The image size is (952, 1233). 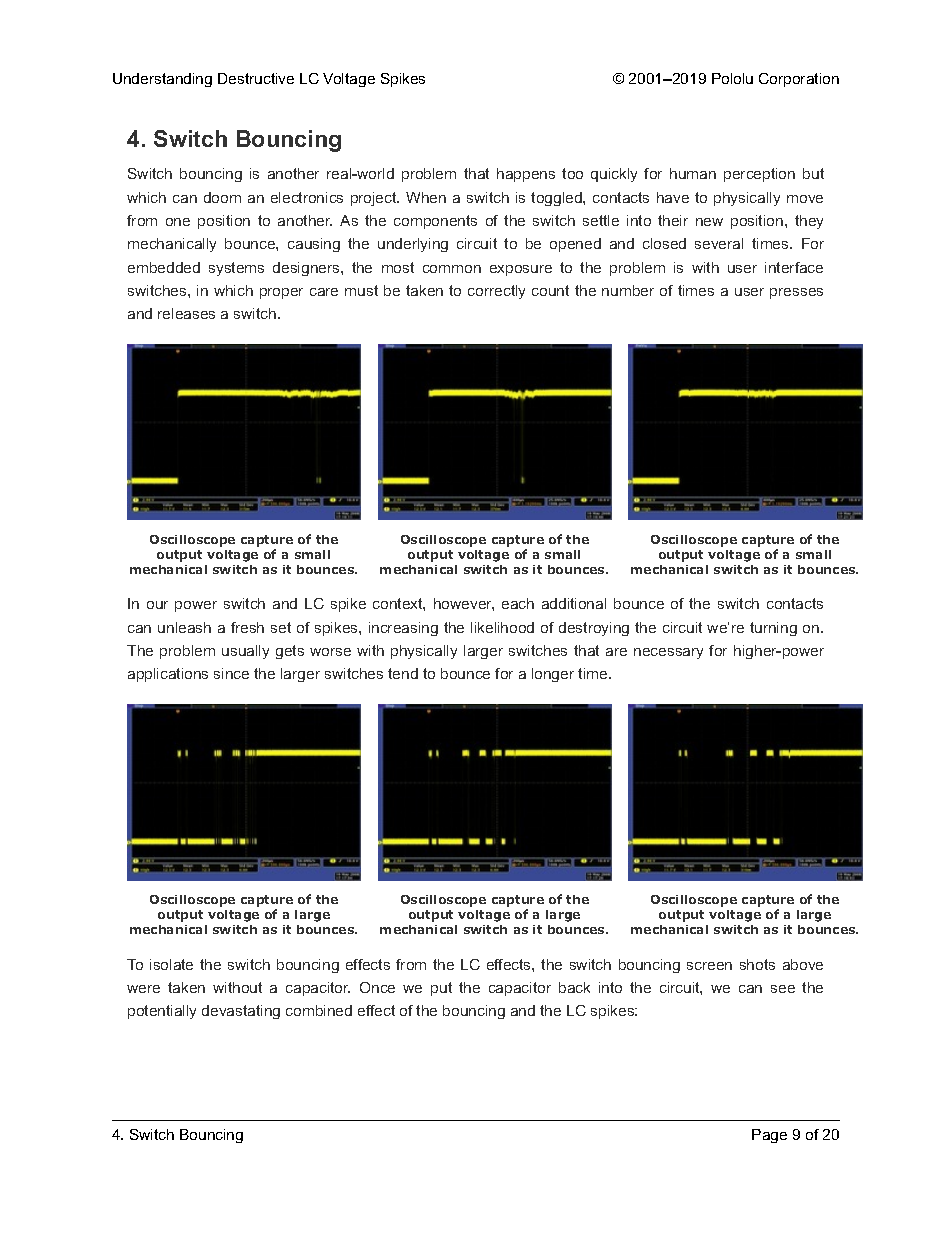 What do you see at coordinates (526, 175) in the screenshot?
I see `happens` at bounding box center [526, 175].
